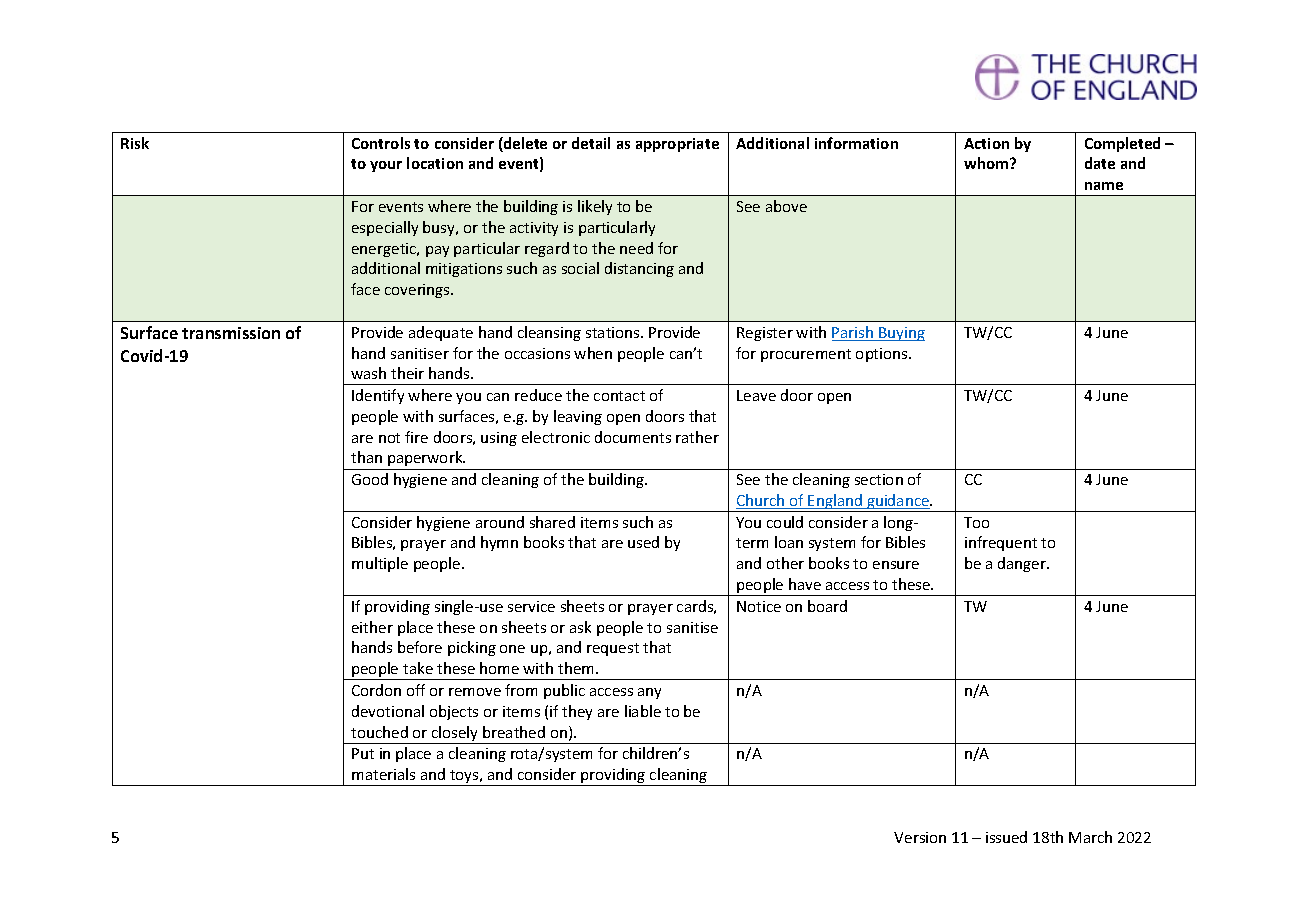 The image size is (1308, 924). What do you see at coordinates (368, 373) in the screenshot?
I see `wash` at bounding box center [368, 373].
